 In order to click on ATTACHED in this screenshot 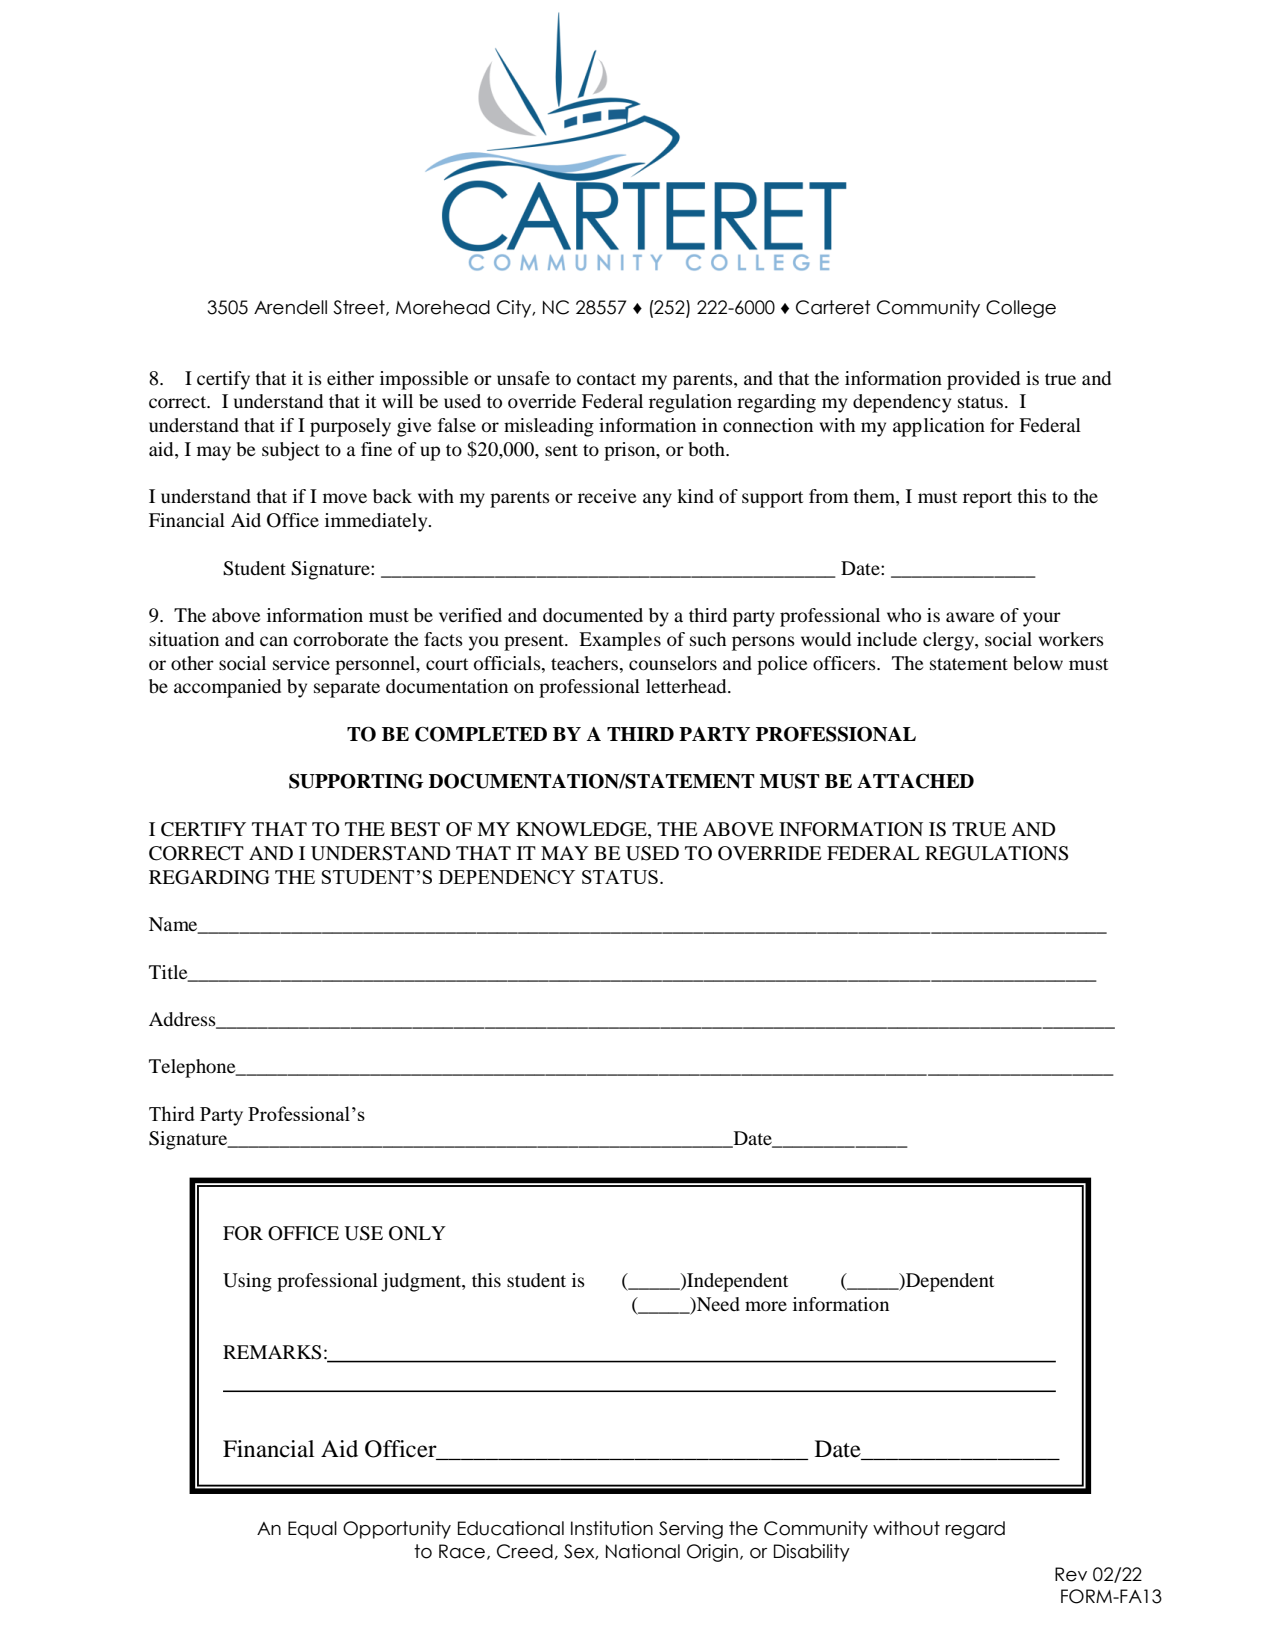, I will do `click(915, 781)`.
